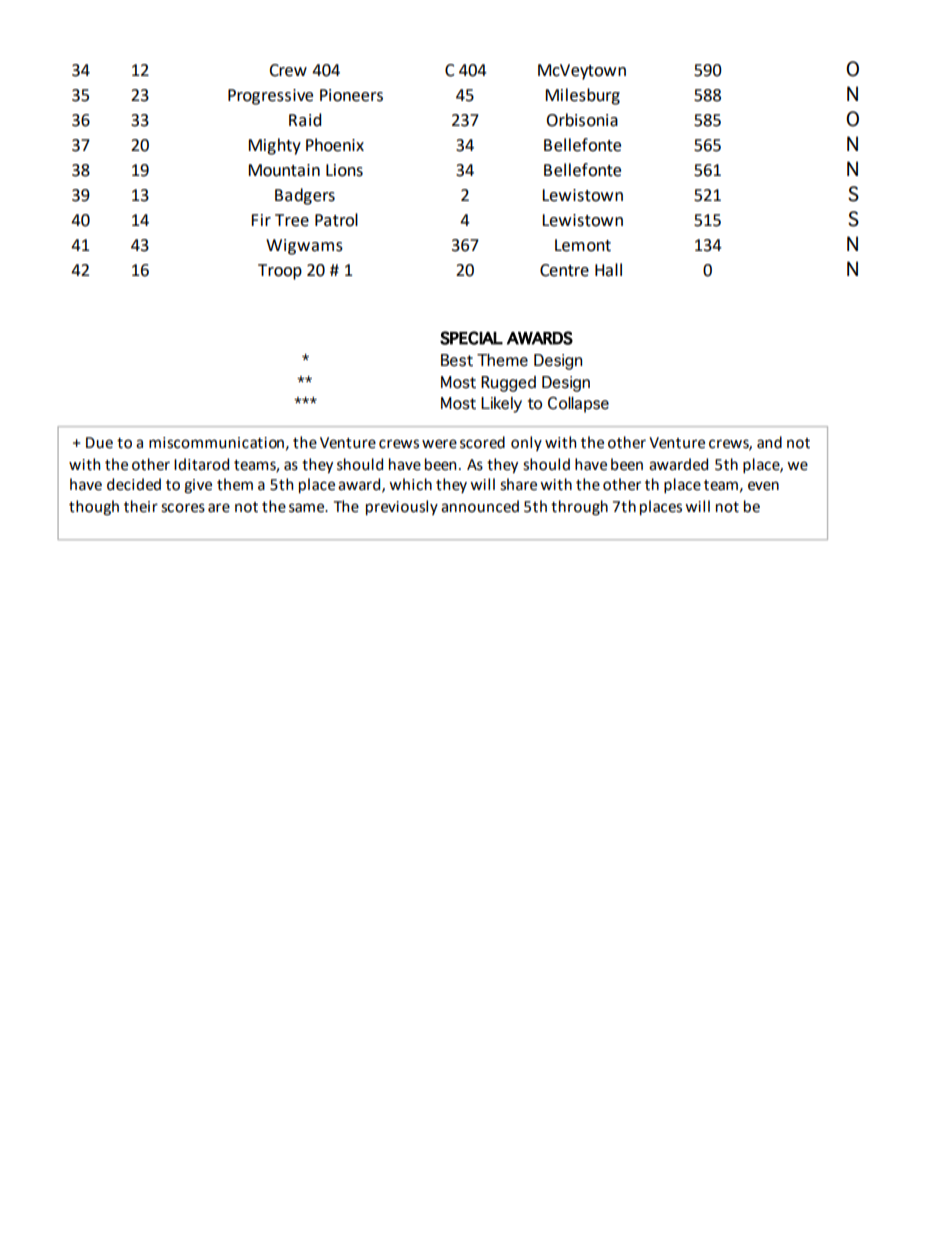 The height and width of the page is (1233, 952). I want to click on Centre, so click(564, 270).
